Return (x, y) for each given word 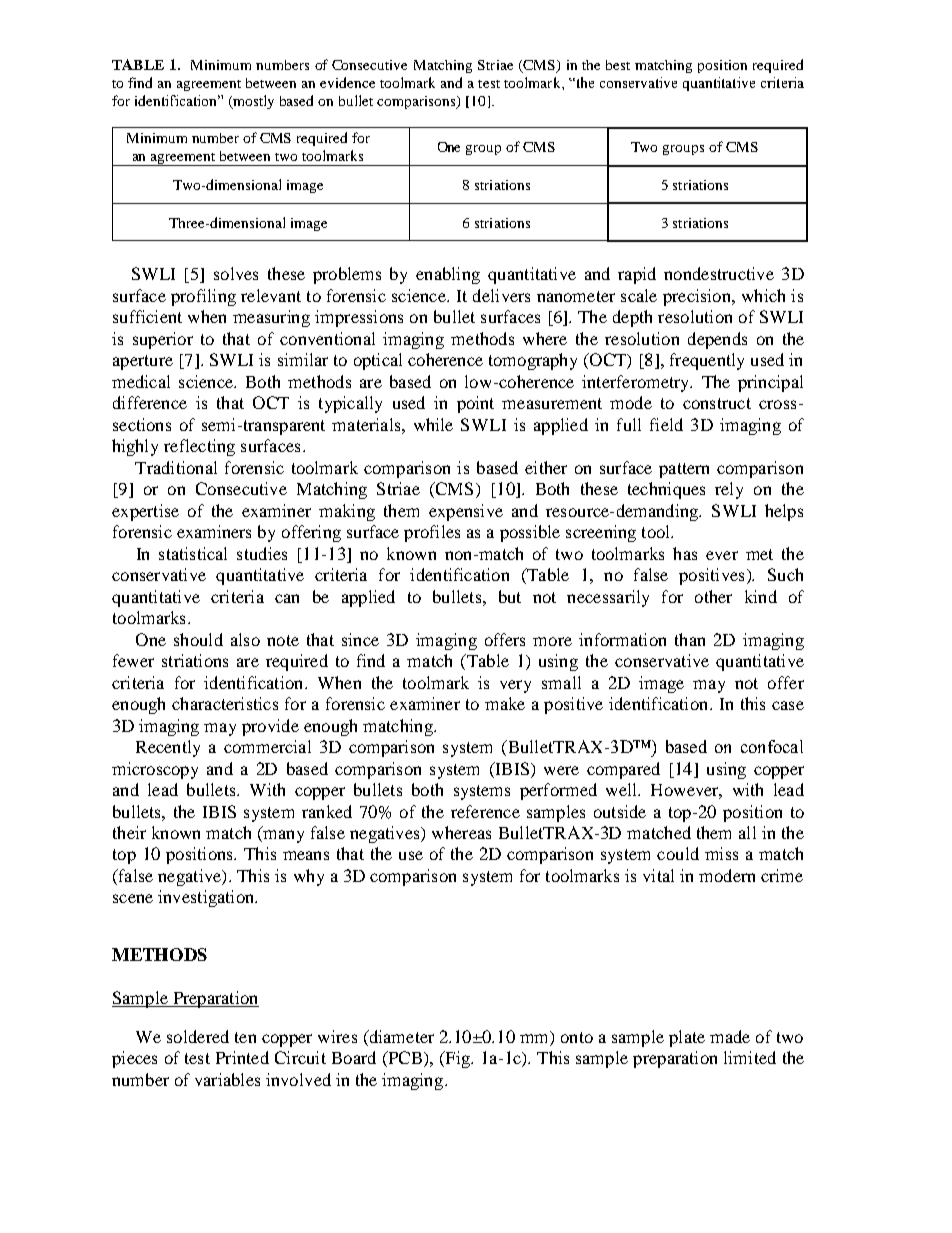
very (515, 686)
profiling (203, 297)
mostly (252, 102)
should (198, 639)
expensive (466, 512)
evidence (347, 82)
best (618, 65)
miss (721, 853)
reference (485, 811)
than (690, 639)
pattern (684, 470)
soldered (198, 1036)
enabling (448, 275)
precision (698, 297)
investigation (207, 898)
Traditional (176, 467)
